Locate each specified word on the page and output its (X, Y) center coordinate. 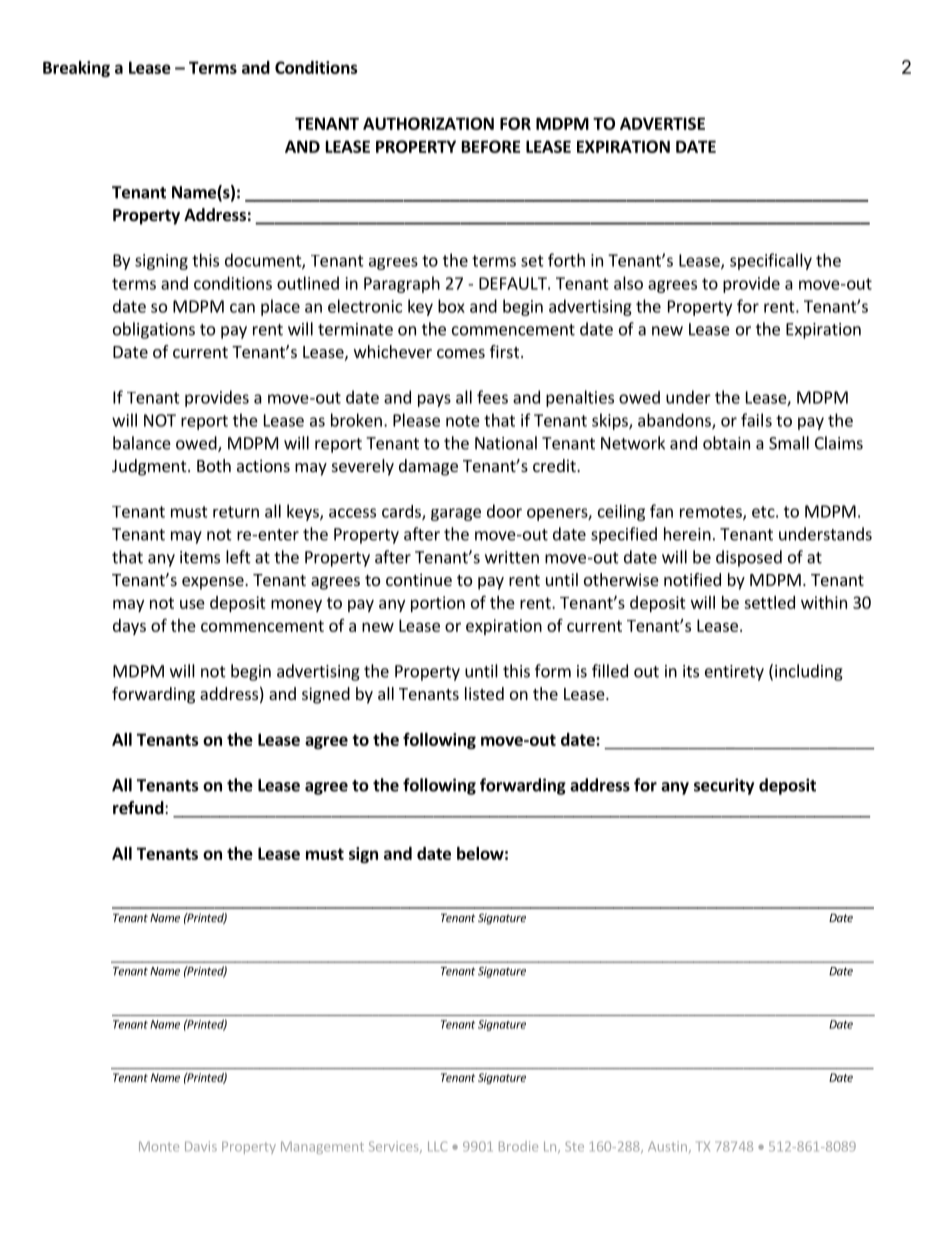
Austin (667, 1146)
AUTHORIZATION (428, 123)
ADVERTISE (662, 123)
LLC (437, 1146)
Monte (159, 1146)
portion (438, 604)
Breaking (76, 69)
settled (769, 602)
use (192, 604)
